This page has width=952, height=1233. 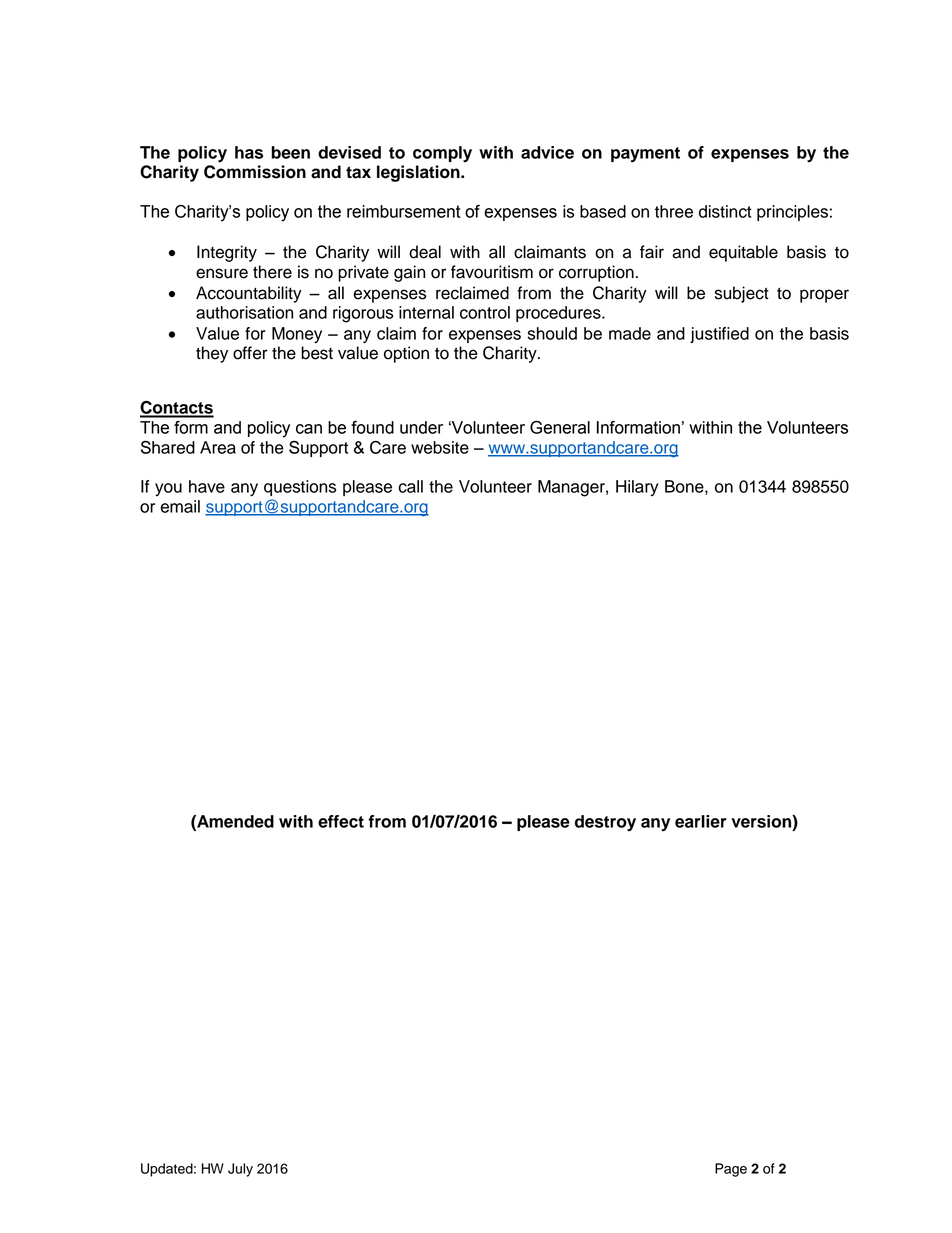 I want to click on effect, so click(x=341, y=821).
